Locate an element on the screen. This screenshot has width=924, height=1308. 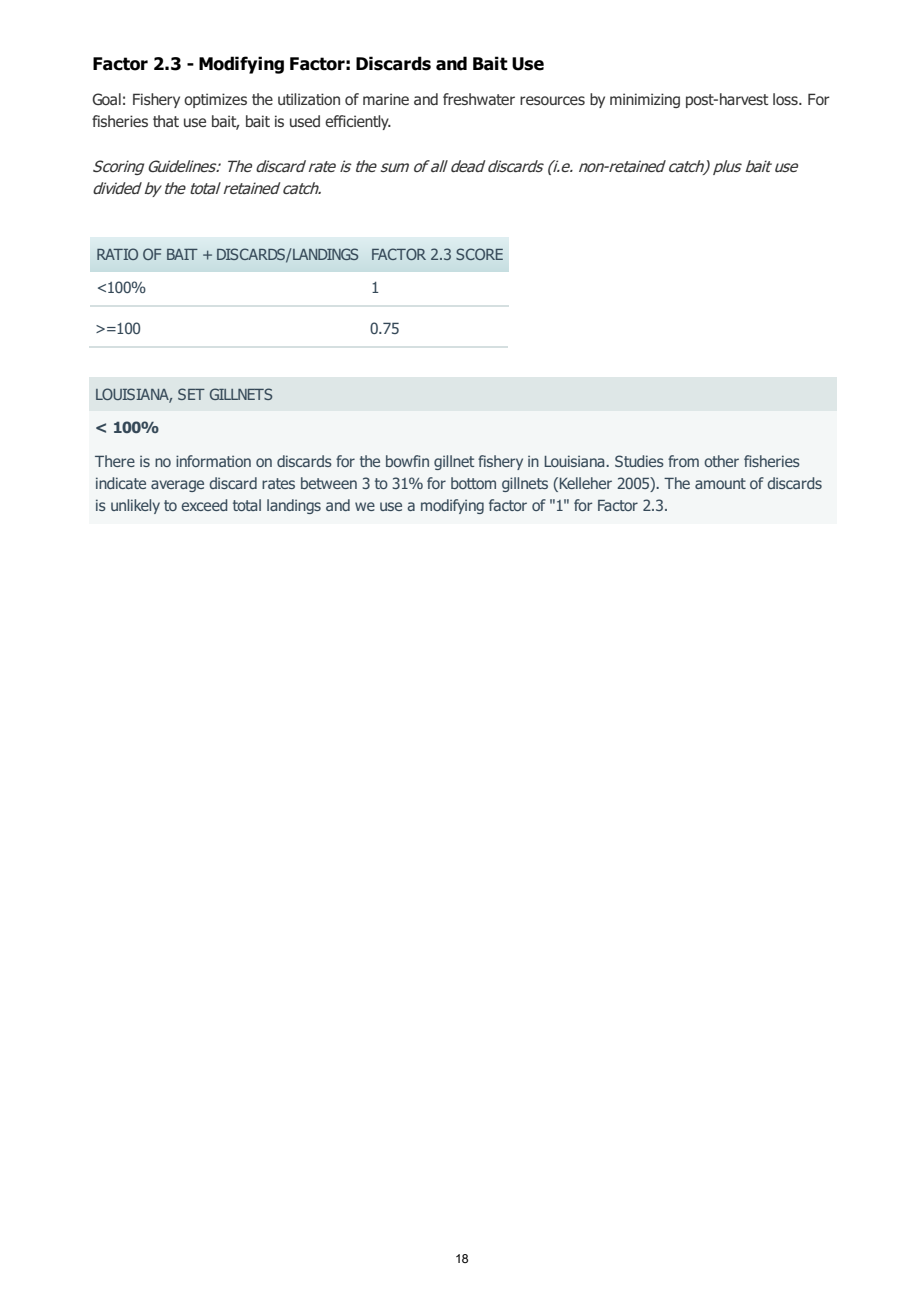
Studies is located at coordinates (639, 461).
